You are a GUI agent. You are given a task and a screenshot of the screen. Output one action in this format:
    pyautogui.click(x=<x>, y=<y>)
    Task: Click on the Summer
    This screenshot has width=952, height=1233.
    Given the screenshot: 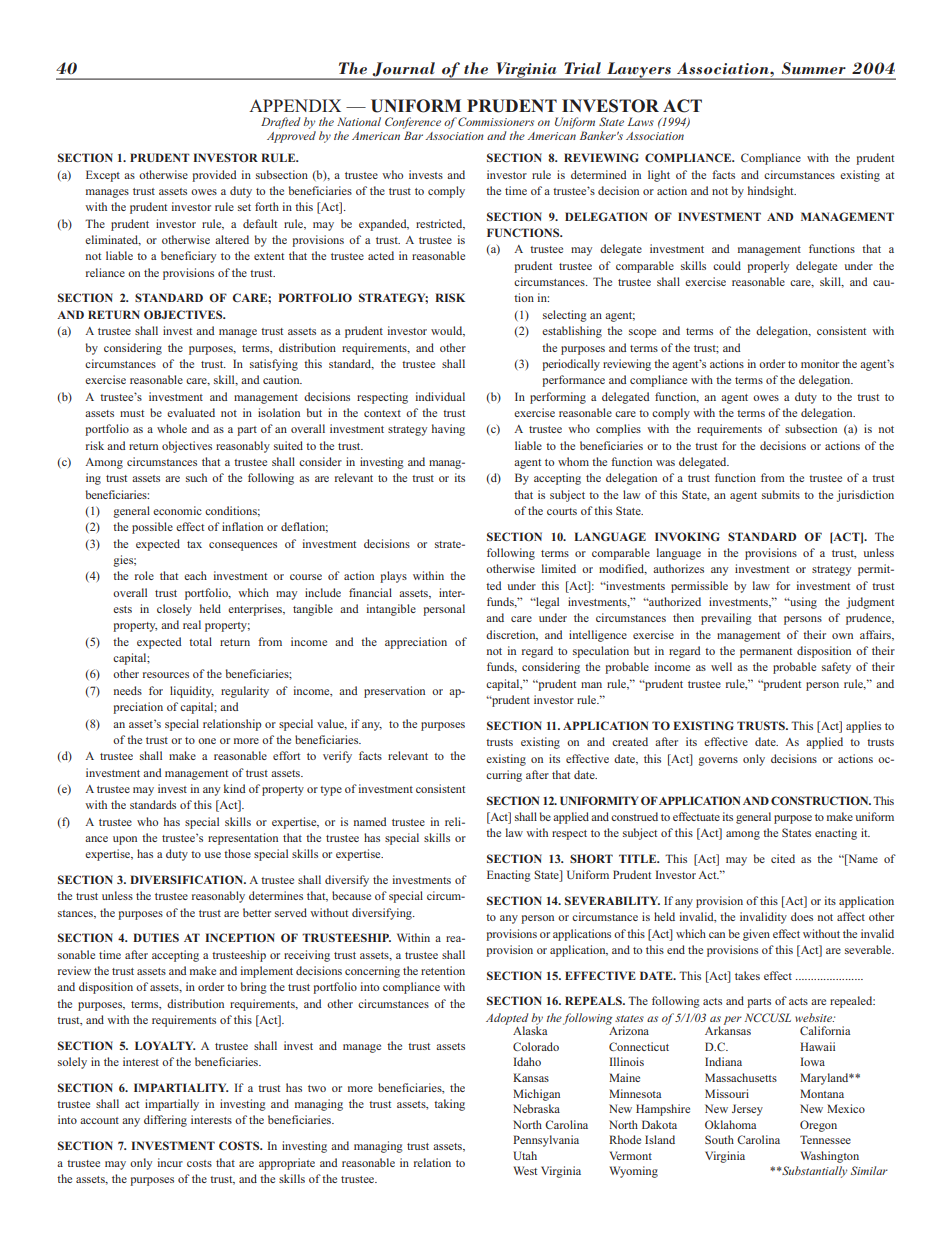 What is the action you would take?
    pyautogui.click(x=814, y=68)
